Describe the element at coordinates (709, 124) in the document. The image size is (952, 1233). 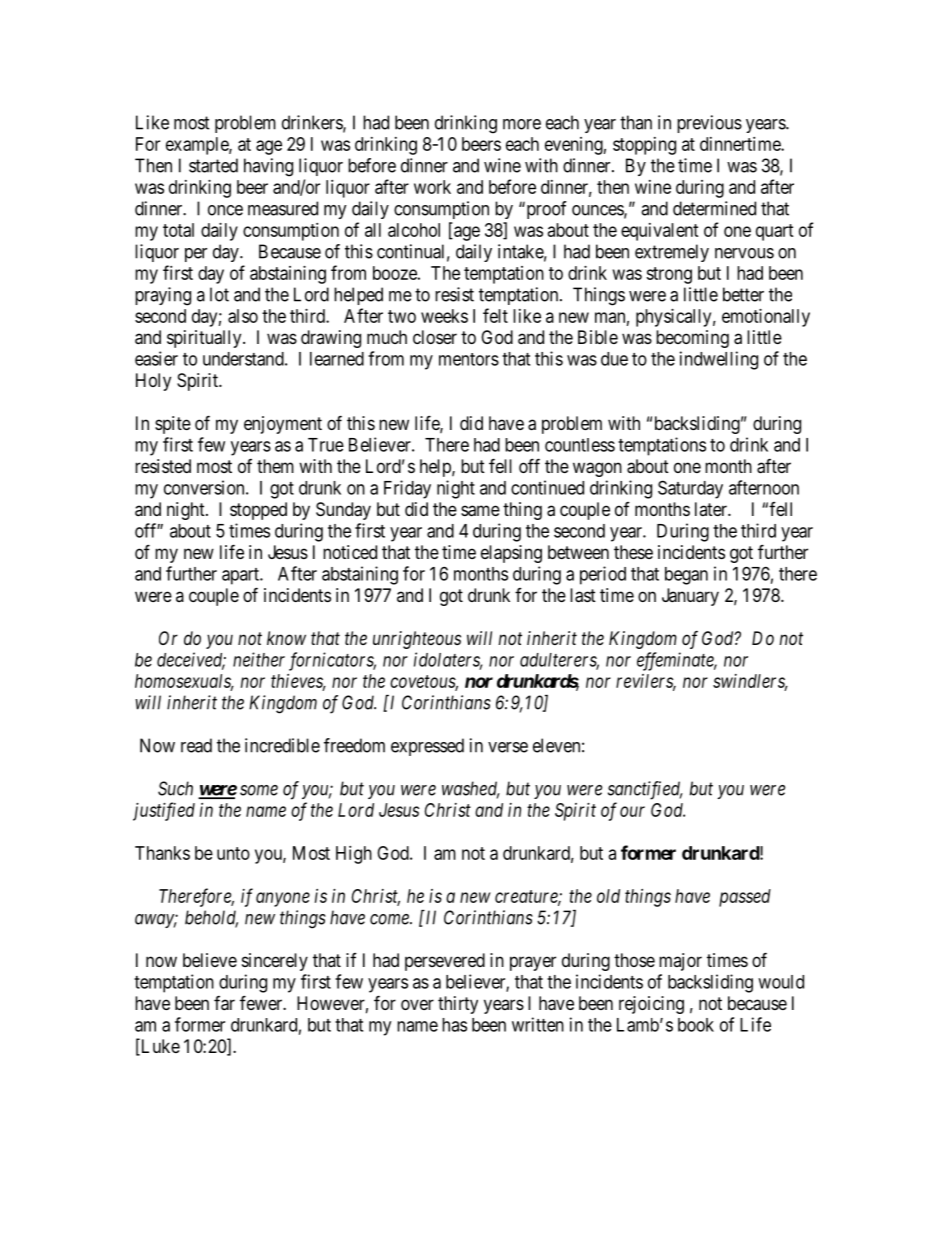
I see `previous` at that location.
